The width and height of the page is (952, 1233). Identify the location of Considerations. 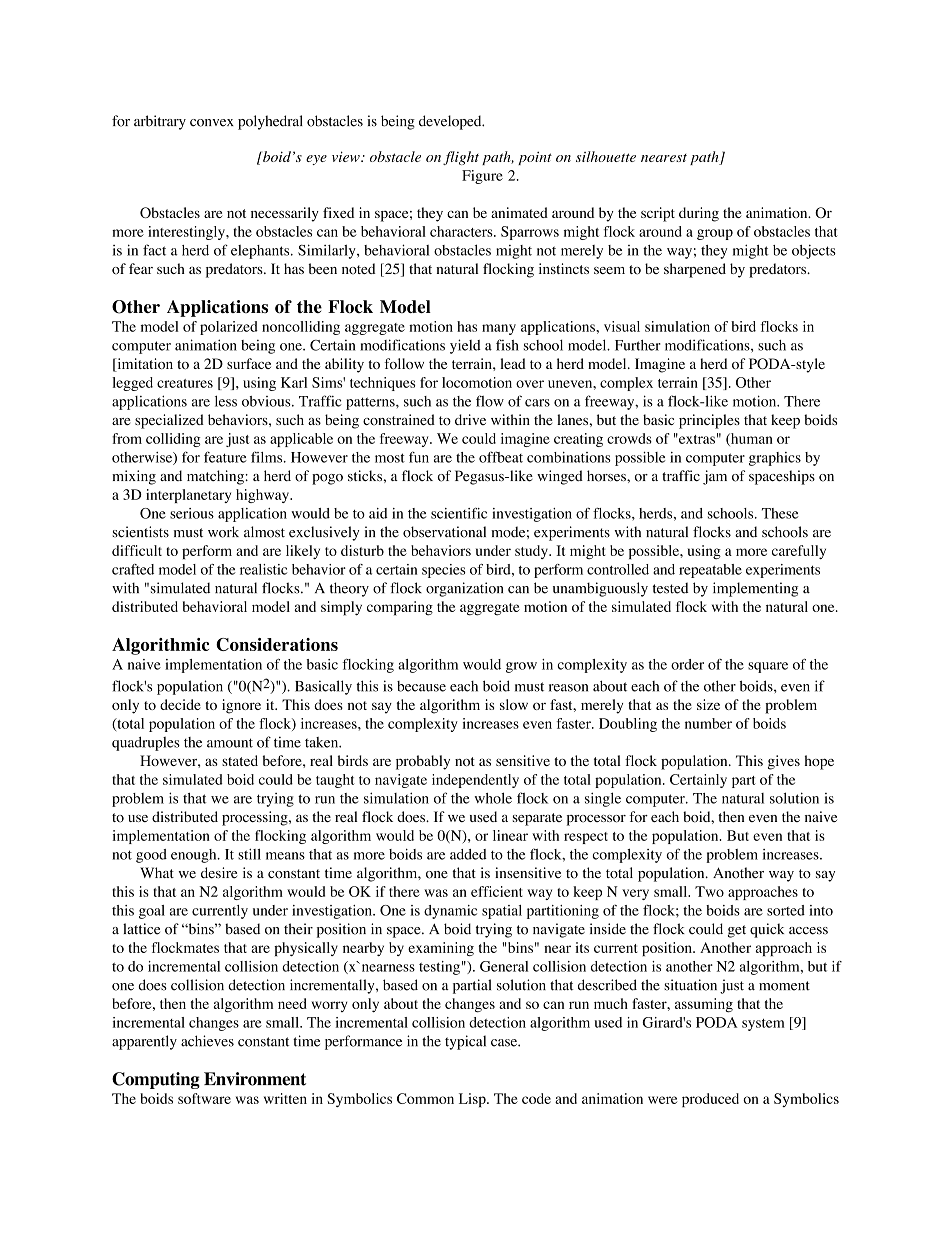
(277, 644).
